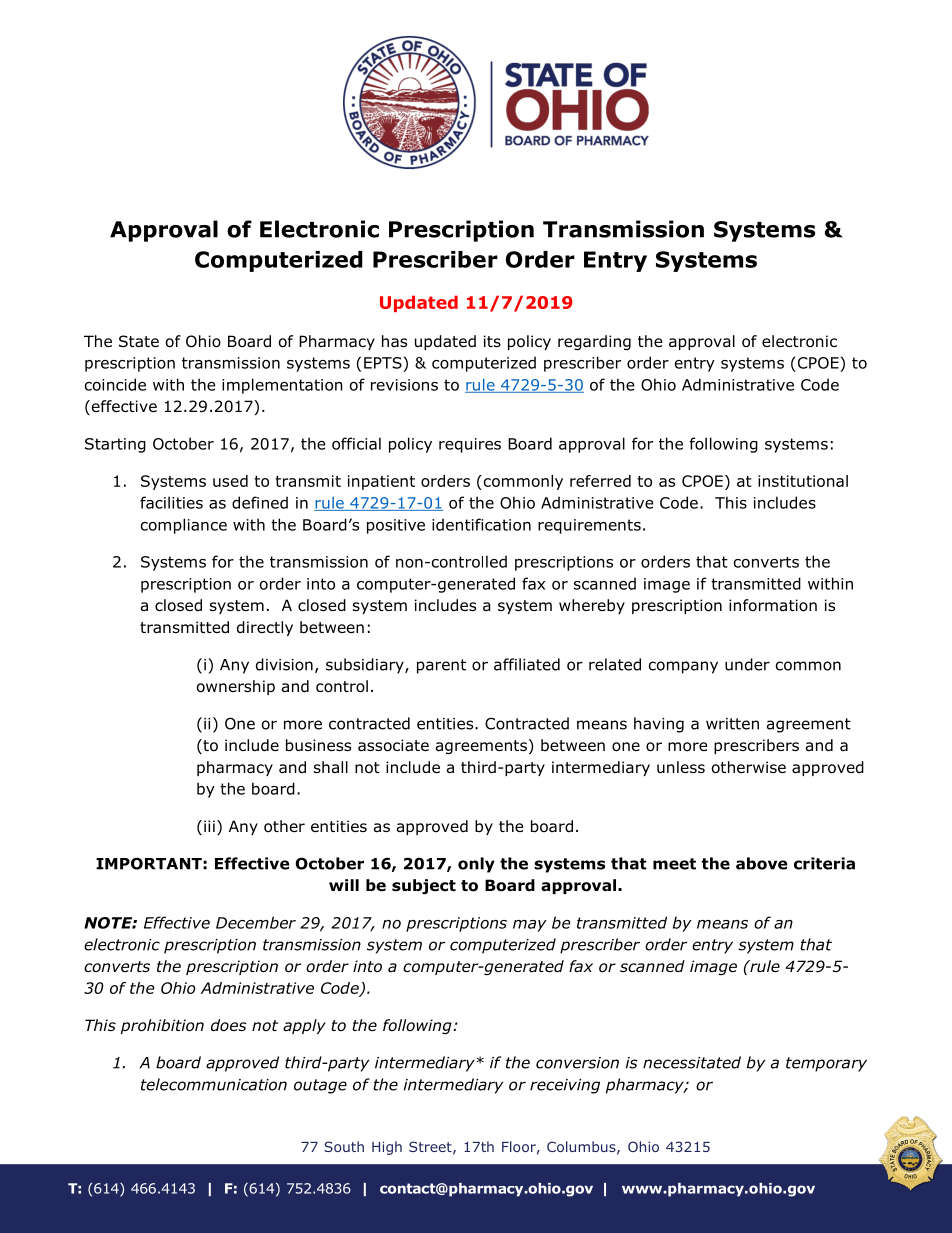 Image resolution: width=952 pixels, height=1233 pixels. I want to click on High, so click(387, 1148).
